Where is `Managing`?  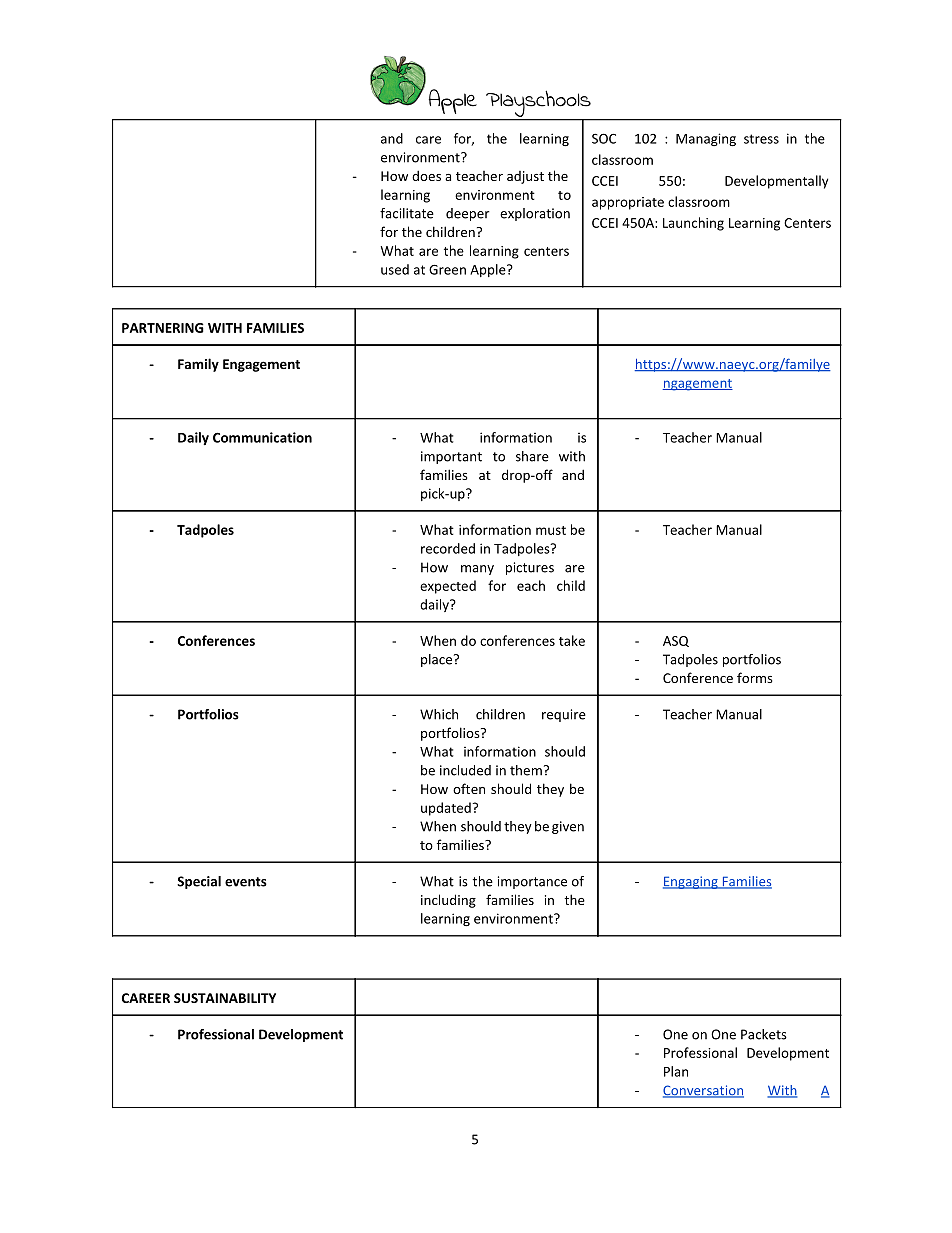 Managing is located at coordinates (706, 139).
